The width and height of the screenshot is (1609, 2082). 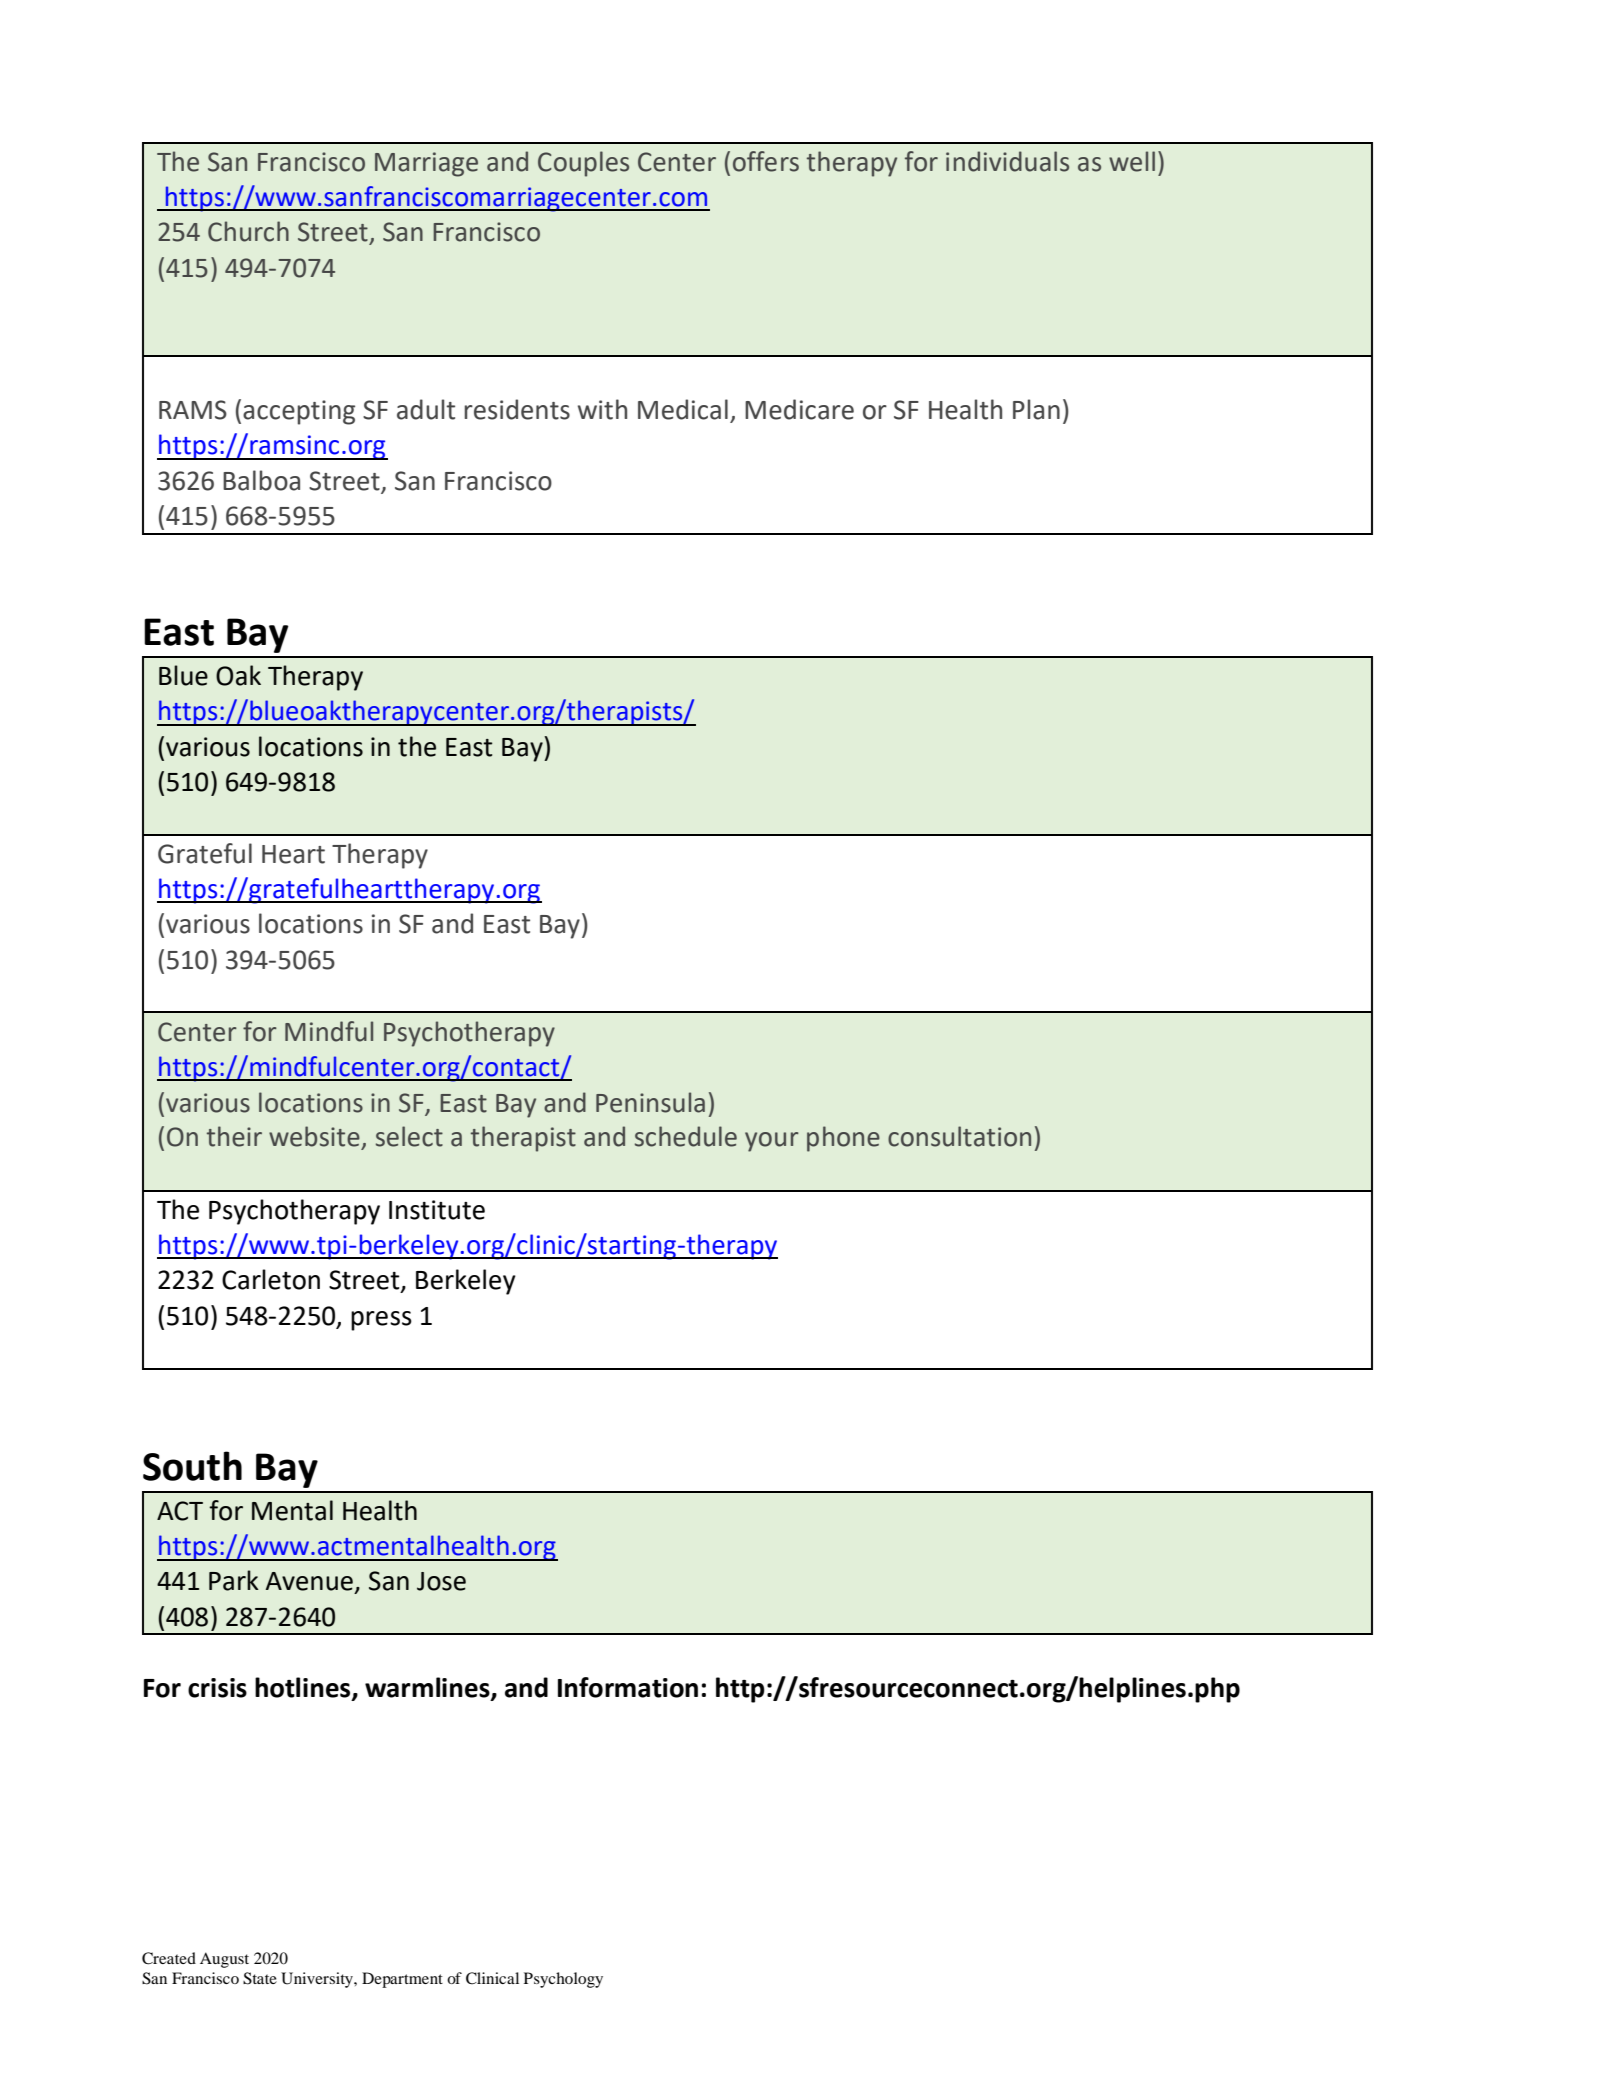 I want to click on Avenue, so click(x=309, y=1581).
